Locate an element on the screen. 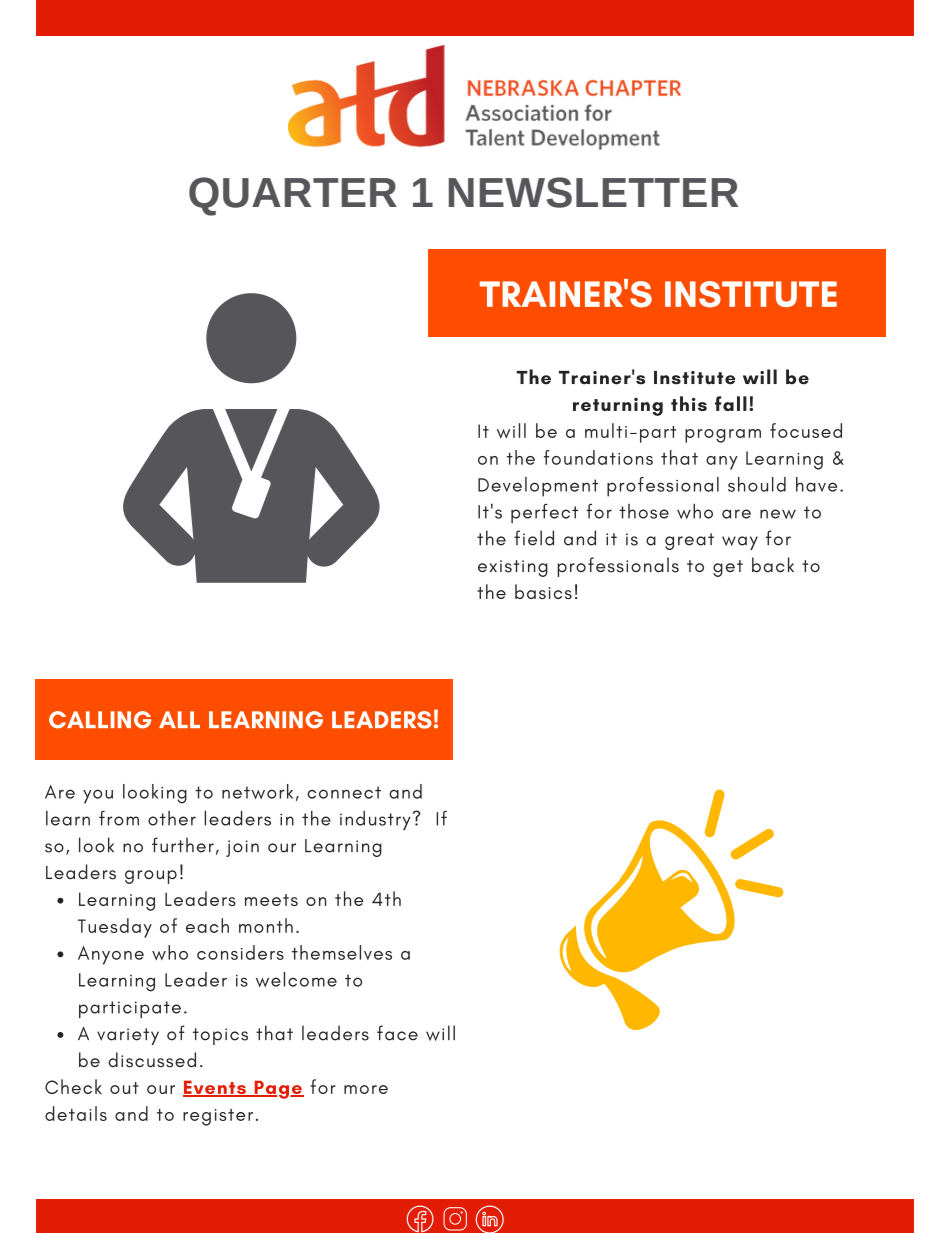 Image resolution: width=952 pixels, height=1233 pixels. NEWSLETTER is located at coordinates (593, 192).
